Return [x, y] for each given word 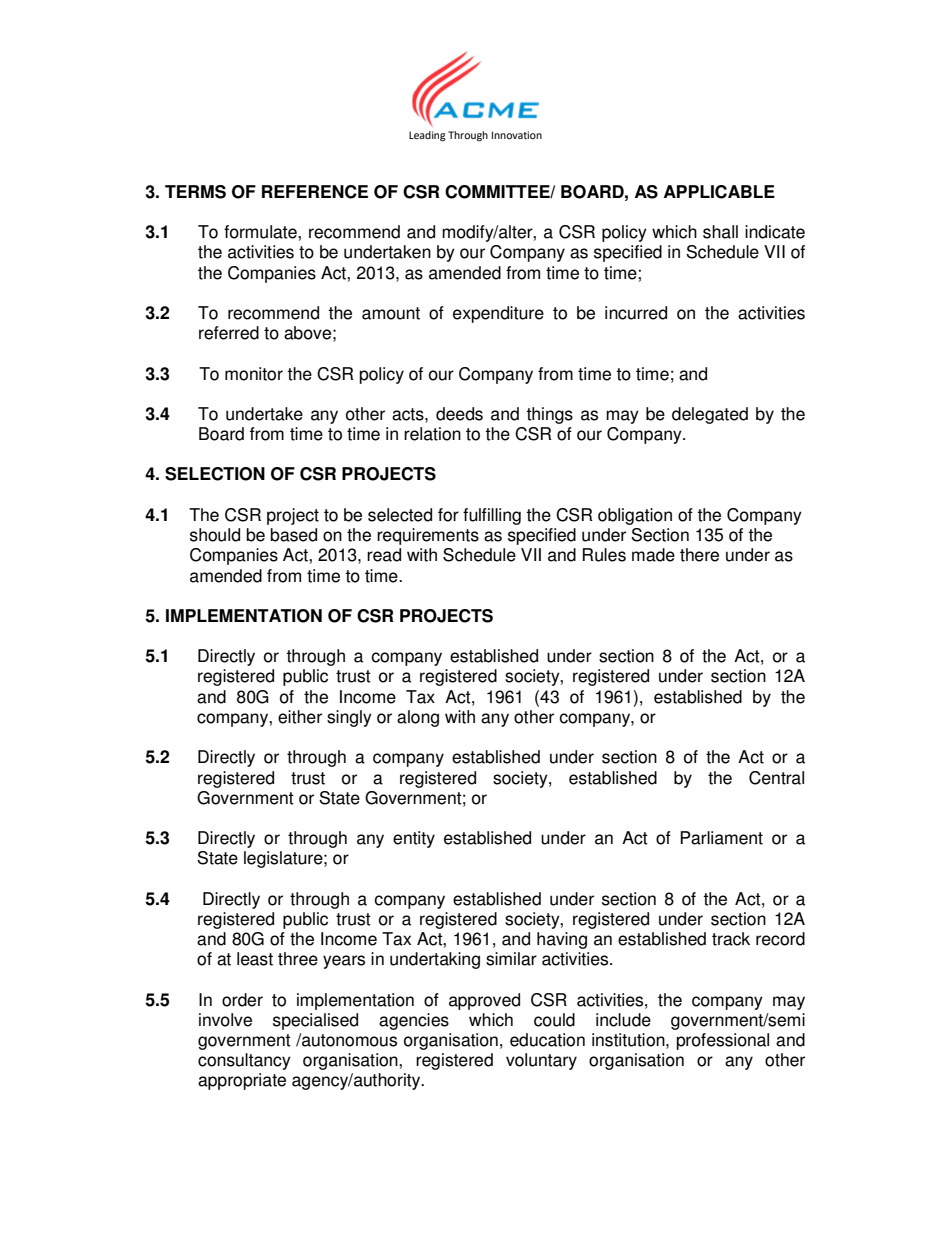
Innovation [517, 135]
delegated [710, 415]
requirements [428, 536]
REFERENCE [315, 192]
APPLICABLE [719, 192]
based [294, 535]
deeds [459, 414]
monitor [254, 374]
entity [414, 839]
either [300, 717]
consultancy [244, 1061]
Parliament [721, 838]
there [699, 555]
